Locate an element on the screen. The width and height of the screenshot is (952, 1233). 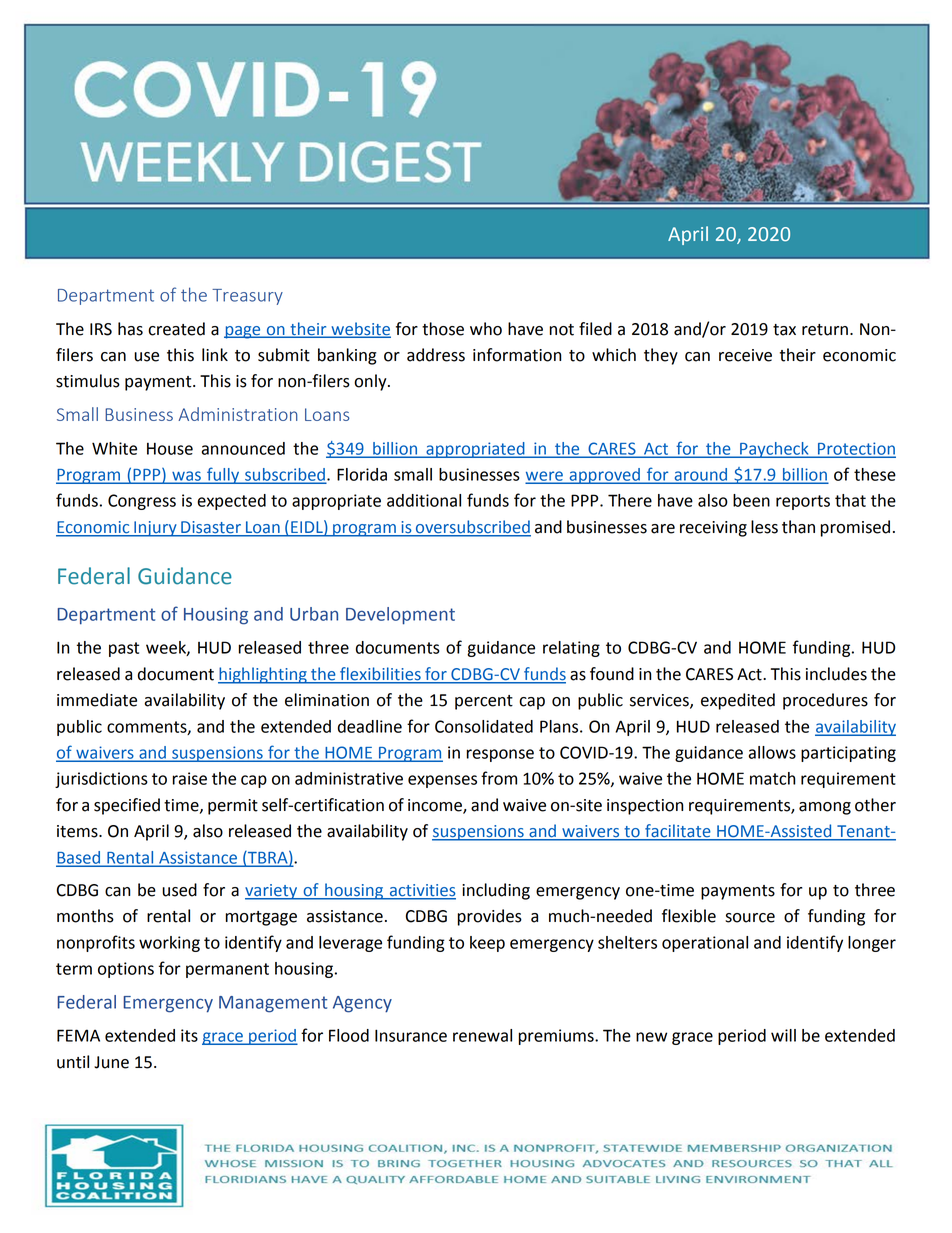
past is located at coordinates (124, 649).
